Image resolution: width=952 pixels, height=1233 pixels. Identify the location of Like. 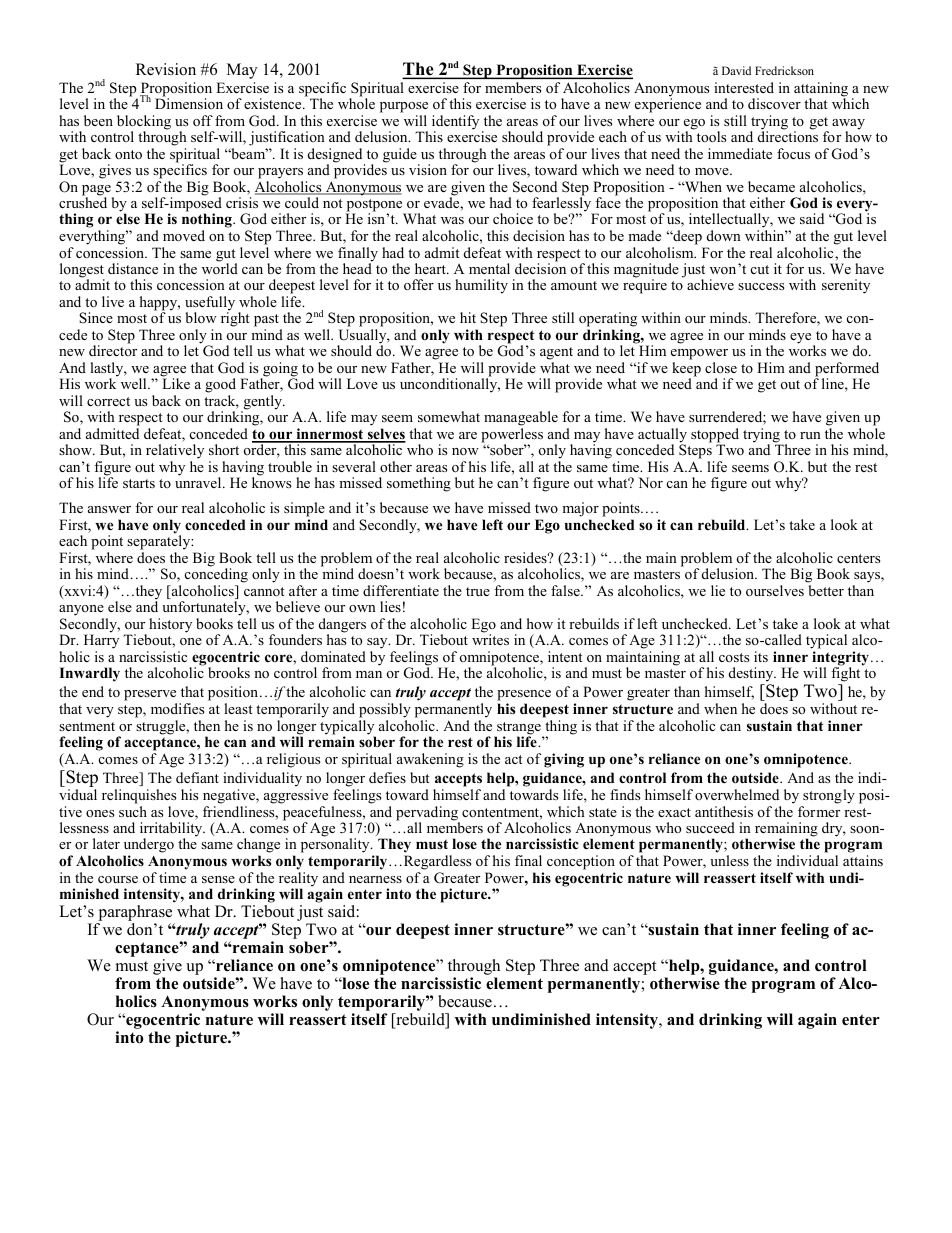
(176, 383).
